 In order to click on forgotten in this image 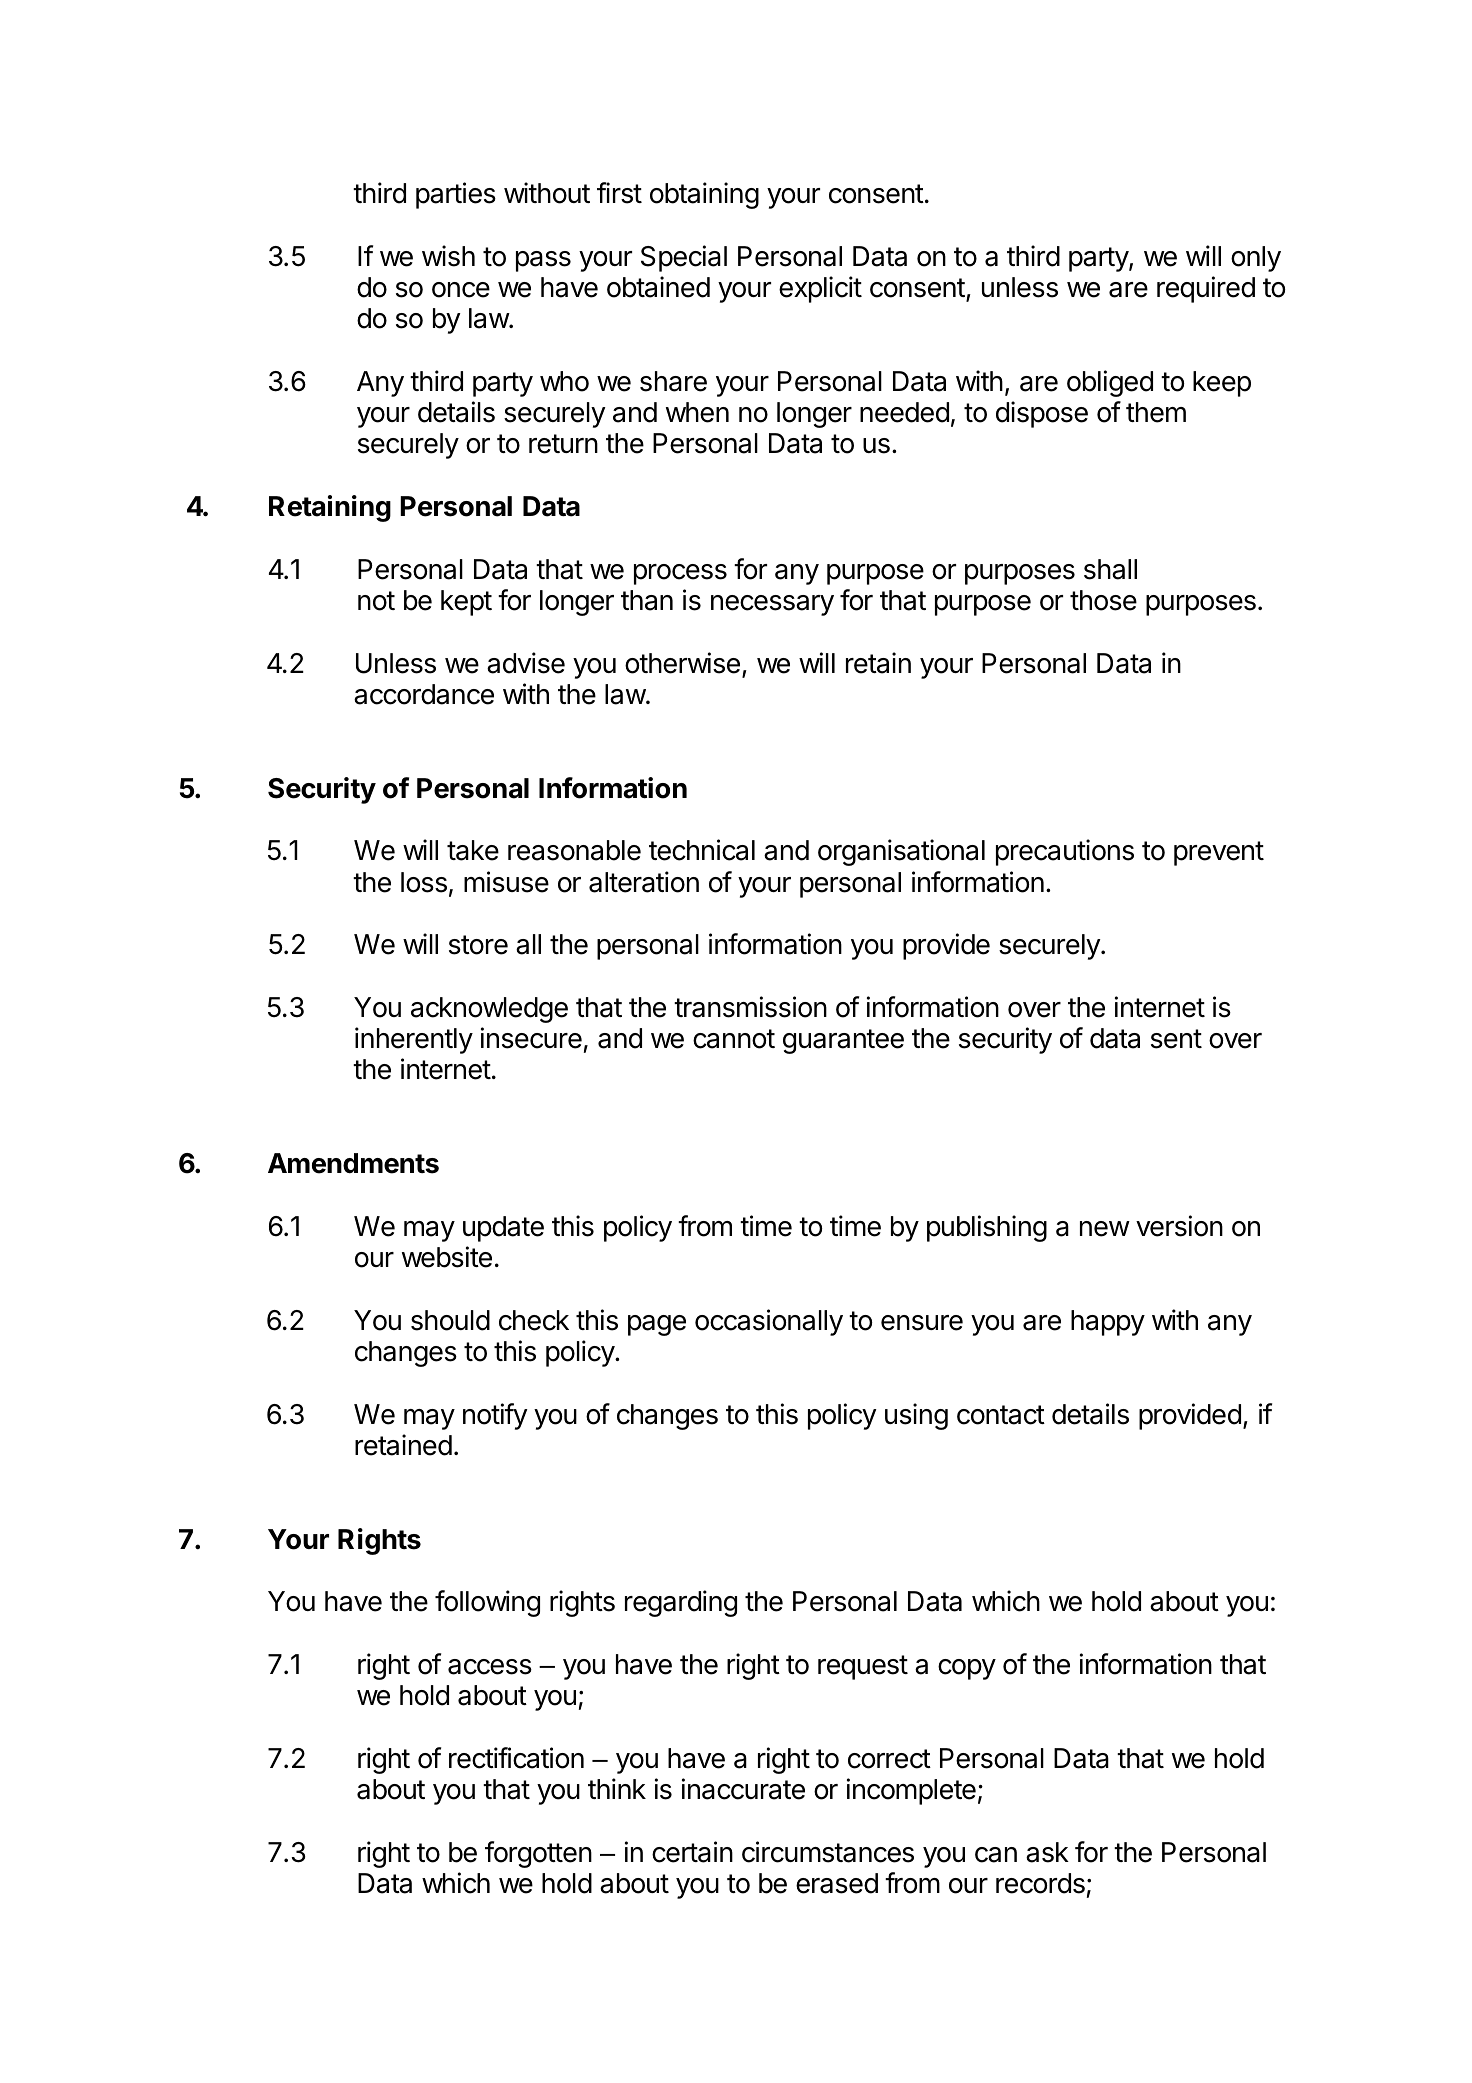, I will do `click(538, 1854)`.
